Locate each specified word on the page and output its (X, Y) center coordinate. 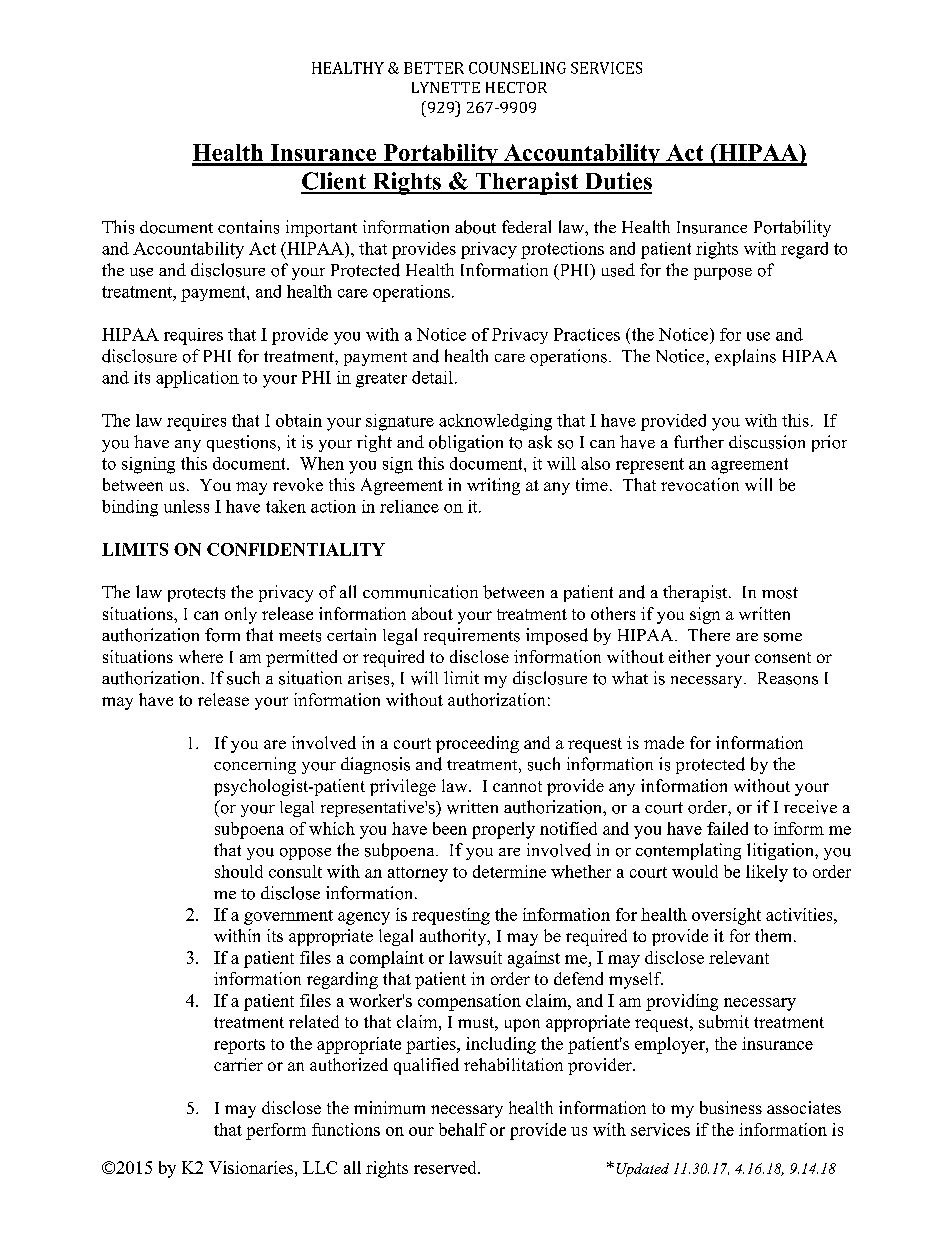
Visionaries (252, 1167)
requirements (472, 636)
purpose (723, 274)
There (709, 634)
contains (248, 227)
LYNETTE (446, 87)
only (241, 615)
